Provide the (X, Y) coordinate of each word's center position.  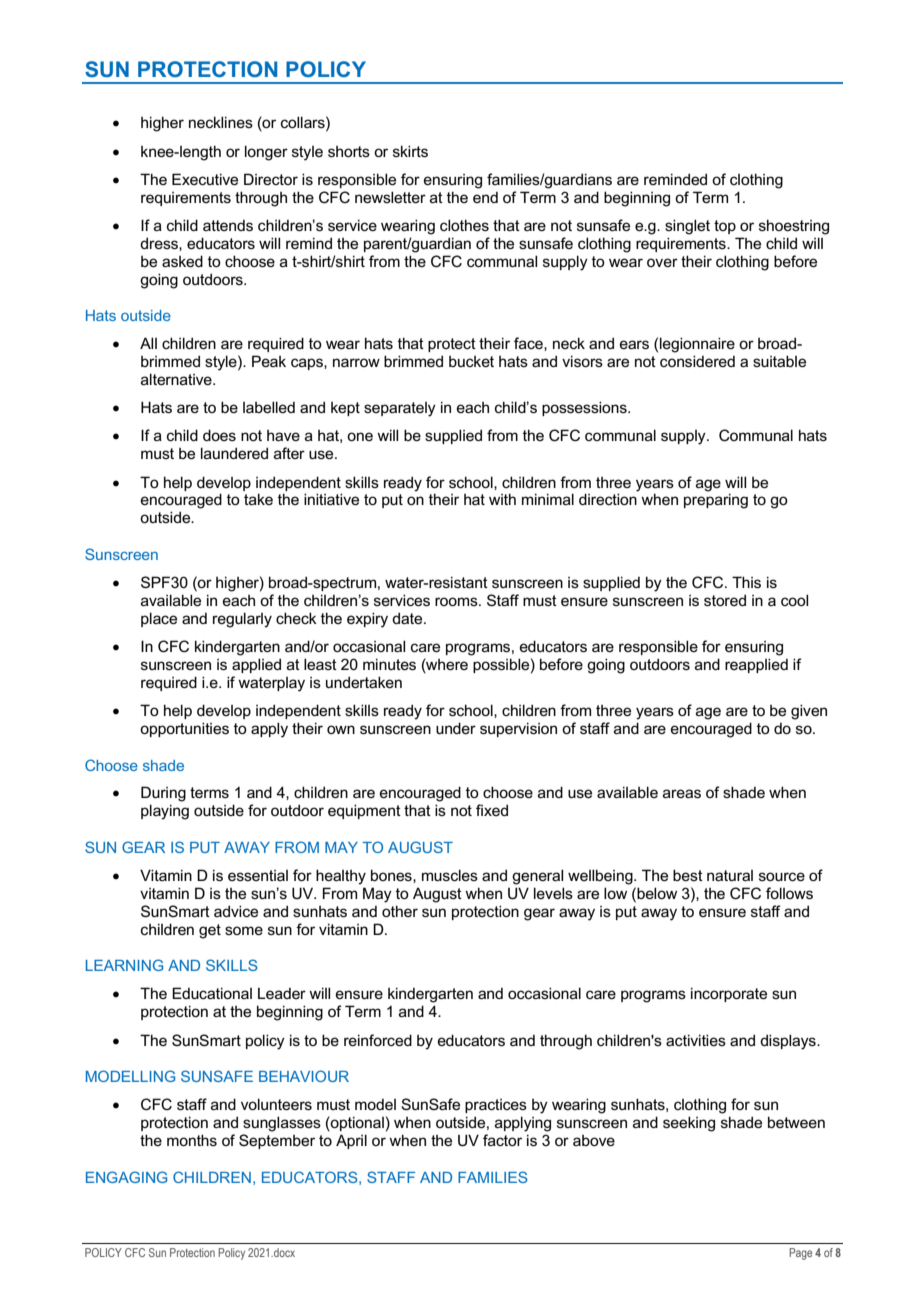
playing (165, 812)
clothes (464, 225)
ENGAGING (126, 1177)
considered (697, 361)
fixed (492, 810)
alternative (177, 379)
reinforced (378, 1040)
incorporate (729, 994)
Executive (205, 179)
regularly (242, 620)
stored (725, 600)
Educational (212, 993)
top (725, 227)
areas (682, 793)
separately (400, 409)
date (408, 618)
